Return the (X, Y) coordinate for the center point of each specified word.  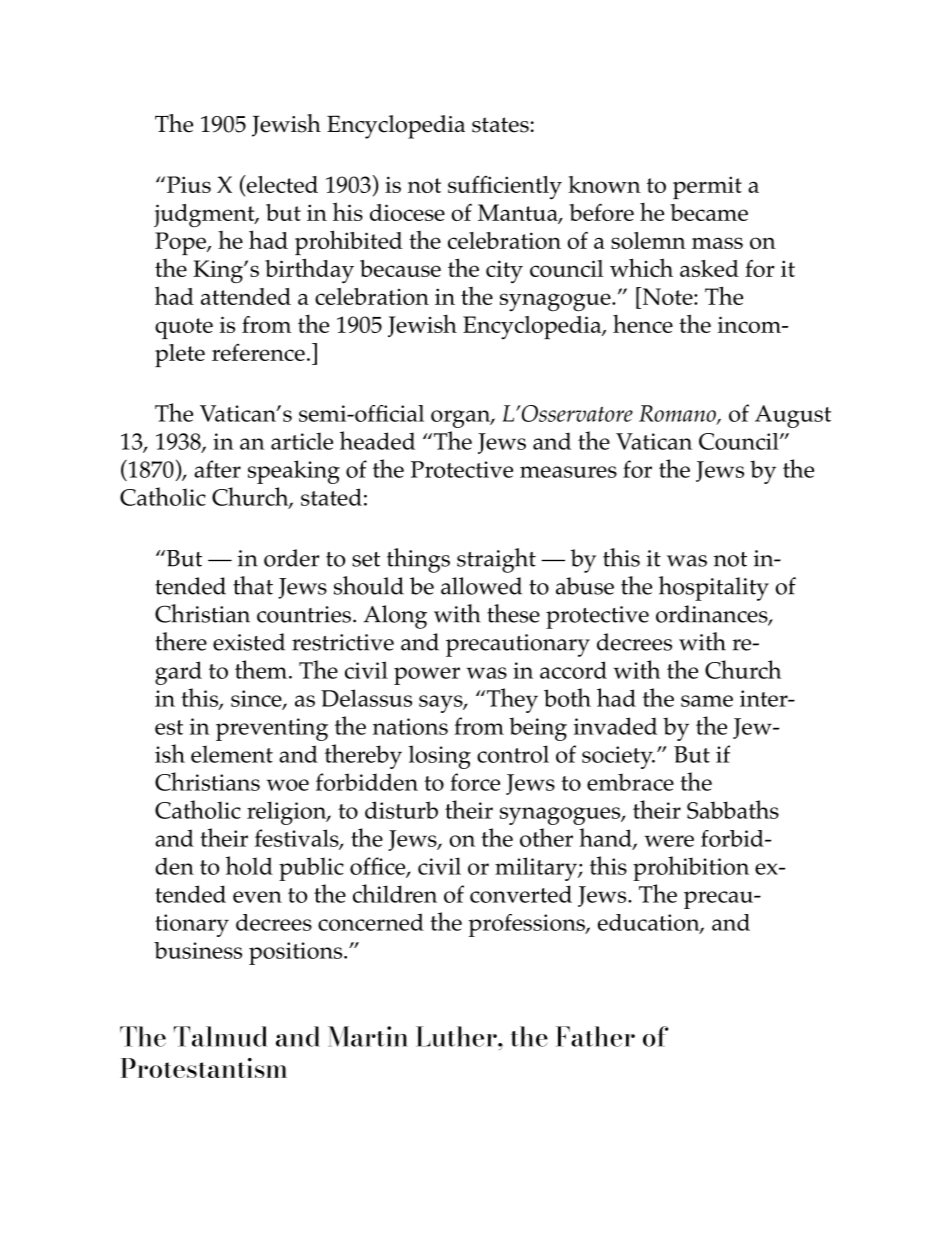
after (217, 469)
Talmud (220, 1036)
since (257, 699)
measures (568, 472)
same (707, 701)
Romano (678, 414)
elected (281, 185)
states (500, 125)
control (513, 754)
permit (707, 187)
